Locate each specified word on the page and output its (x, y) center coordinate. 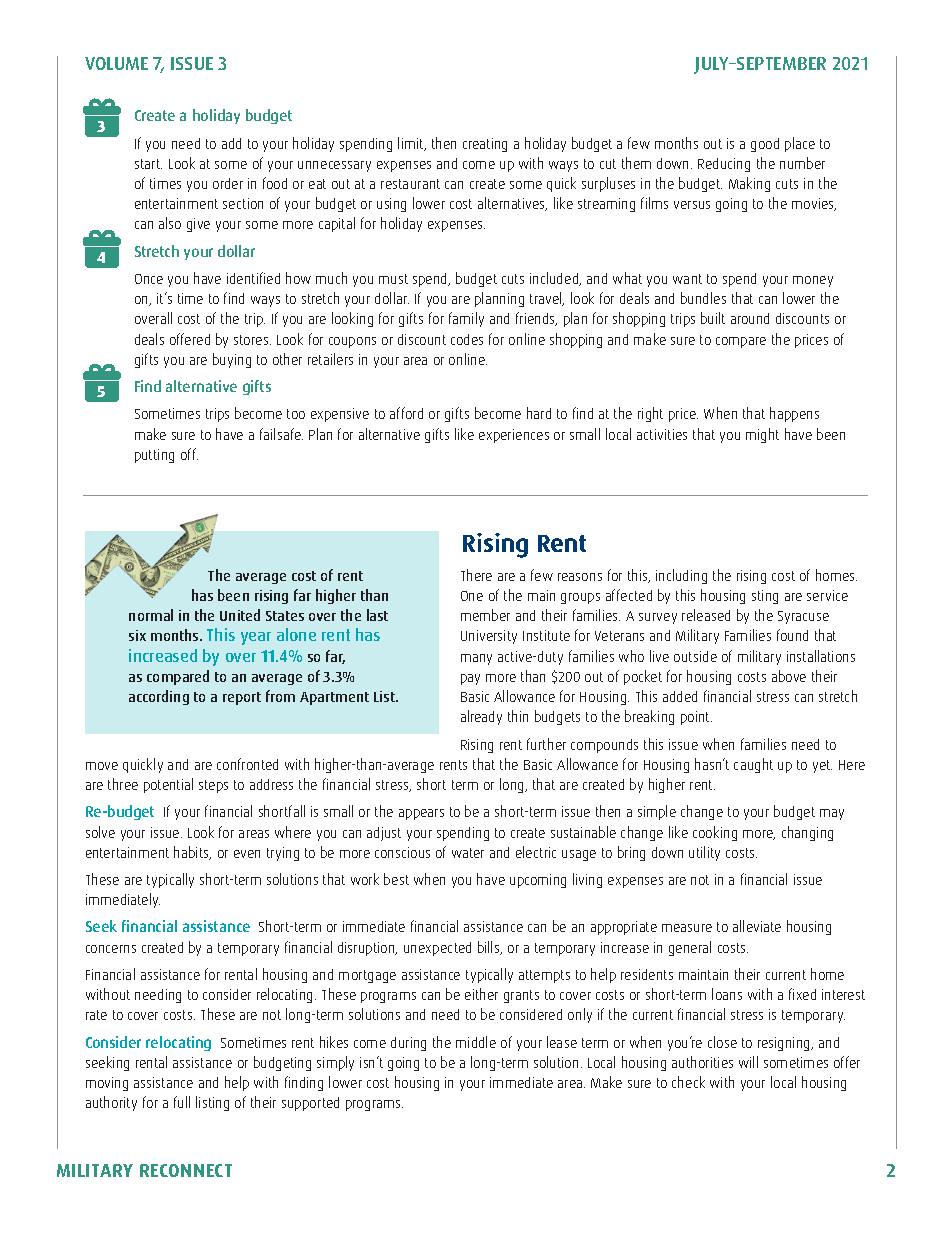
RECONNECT (186, 1170)
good (765, 145)
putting (154, 456)
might (762, 435)
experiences (514, 436)
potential (168, 785)
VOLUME (116, 63)
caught (753, 765)
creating (485, 145)
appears (421, 814)
